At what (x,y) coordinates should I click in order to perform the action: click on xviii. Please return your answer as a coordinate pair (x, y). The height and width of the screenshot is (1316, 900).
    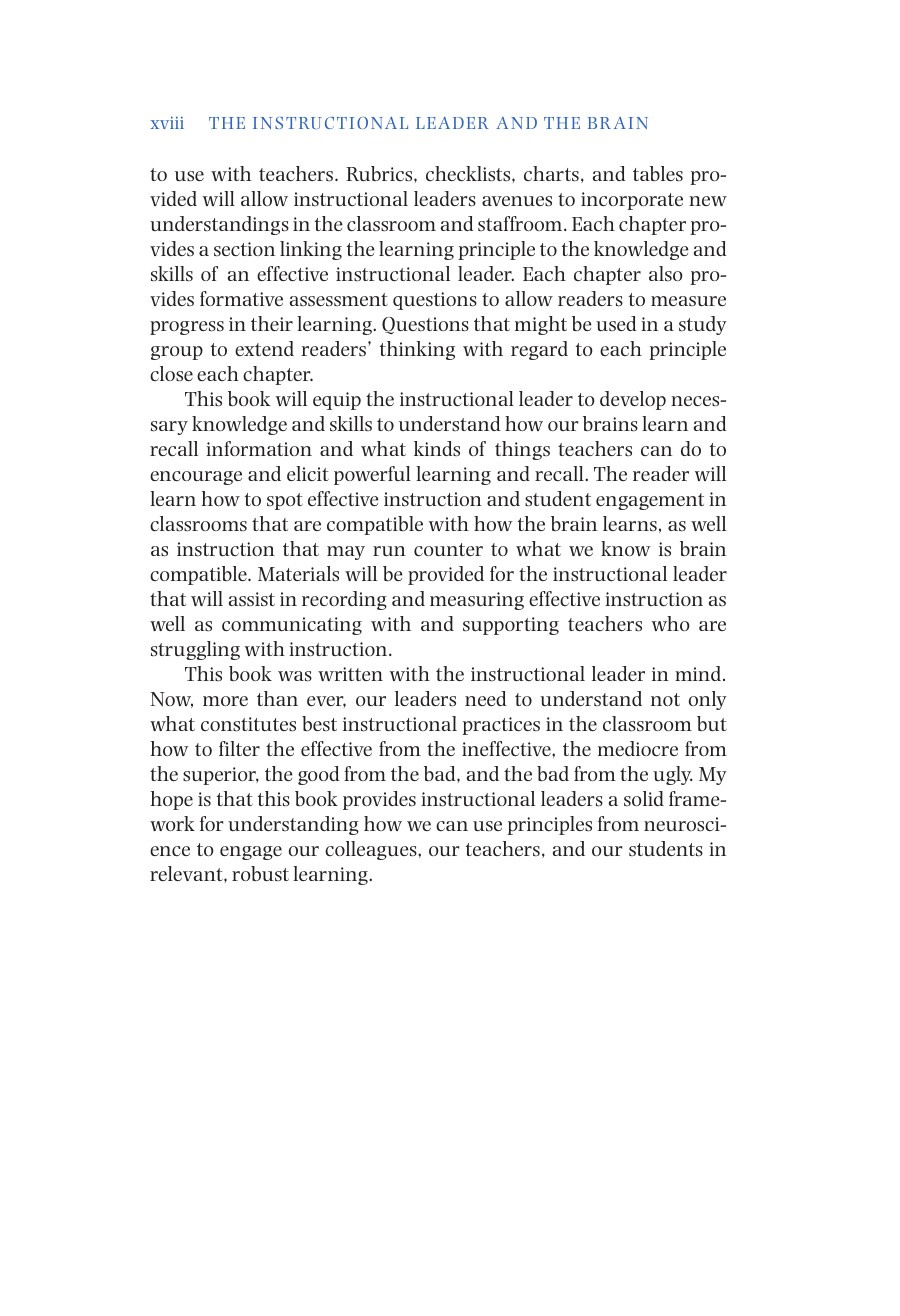
    Looking at the image, I should click on (167, 123).
